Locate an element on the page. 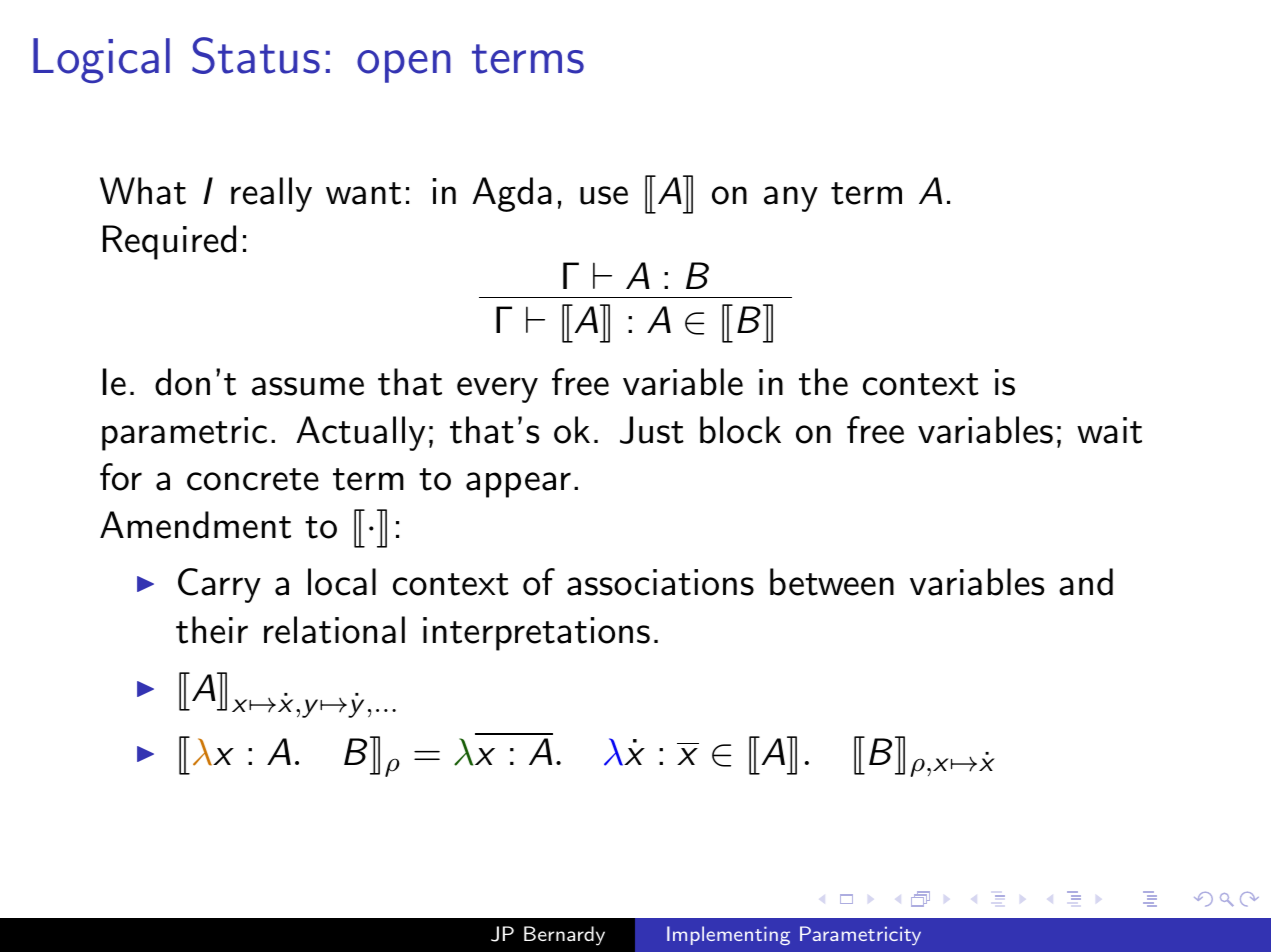 Image resolution: width=1271 pixels, height=952 pixels. use is located at coordinates (604, 195).
